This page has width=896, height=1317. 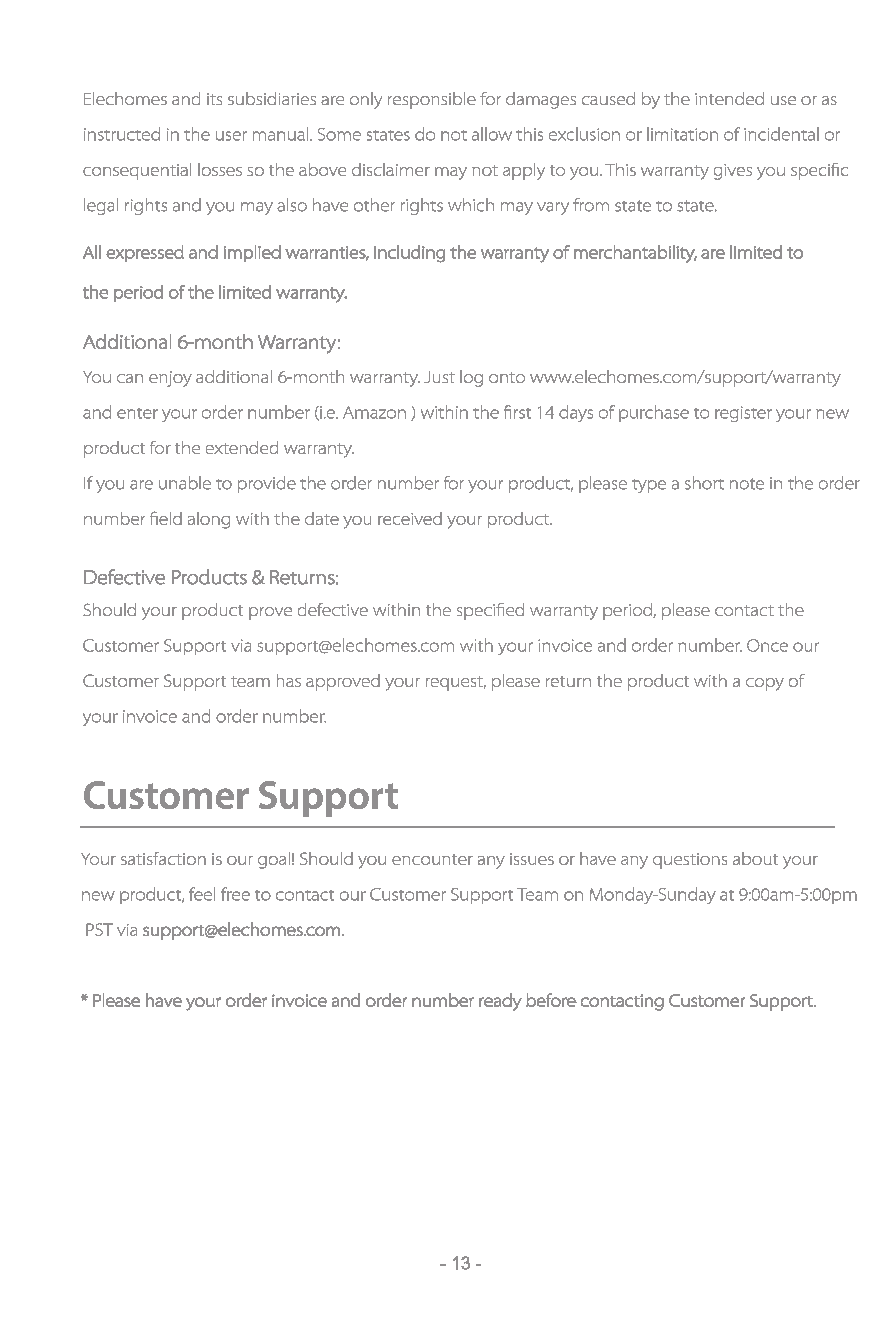 What do you see at coordinates (209, 520) in the page?
I see `along` at bounding box center [209, 520].
